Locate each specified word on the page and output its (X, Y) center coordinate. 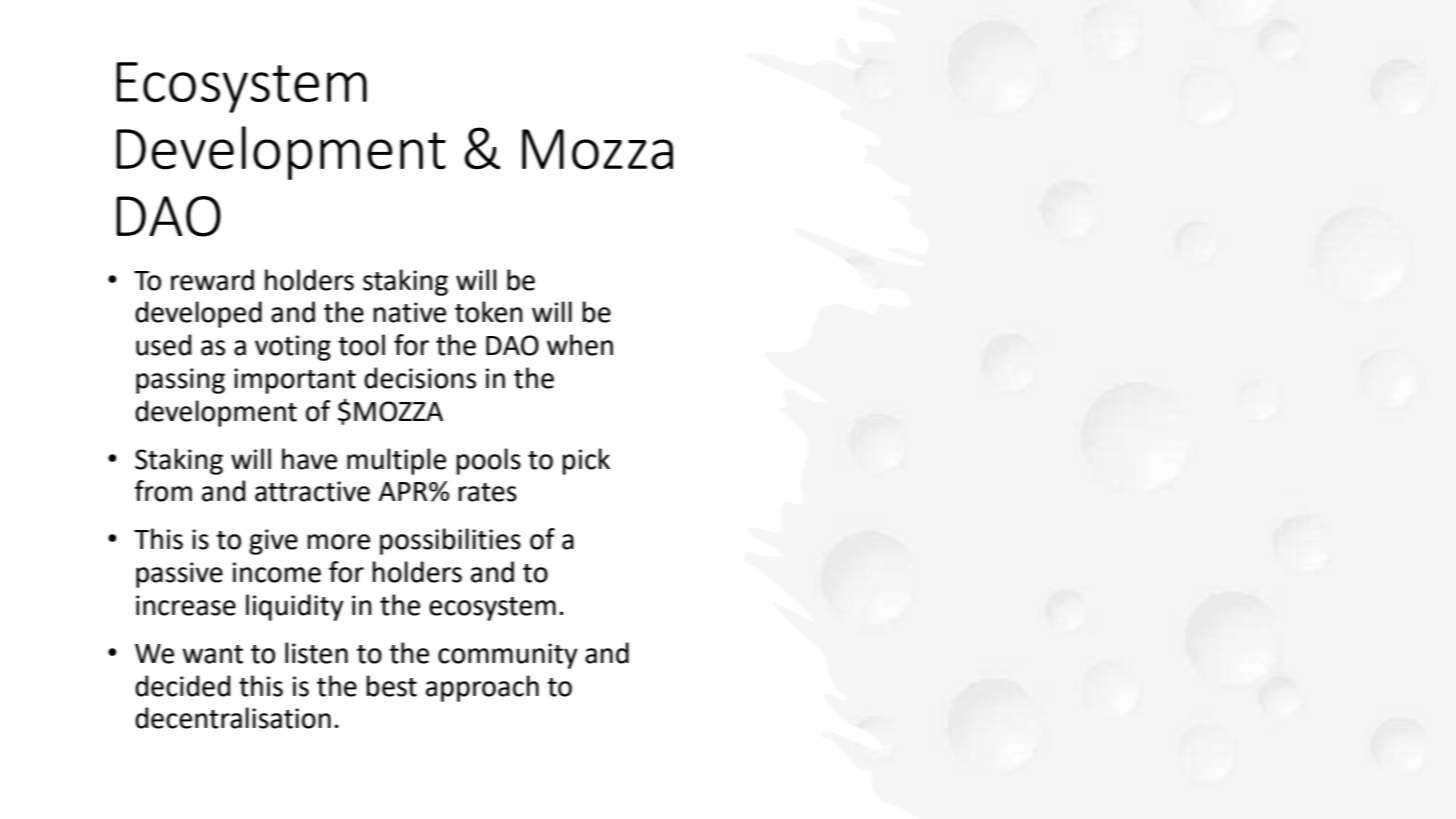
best (392, 686)
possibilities (450, 541)
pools (489, 461)
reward (212, 280)
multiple (396, 461)
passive (179, 575)
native (410, 312)
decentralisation (233, 718)
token (489, 312)
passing (180, 381)
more (339, 542)
